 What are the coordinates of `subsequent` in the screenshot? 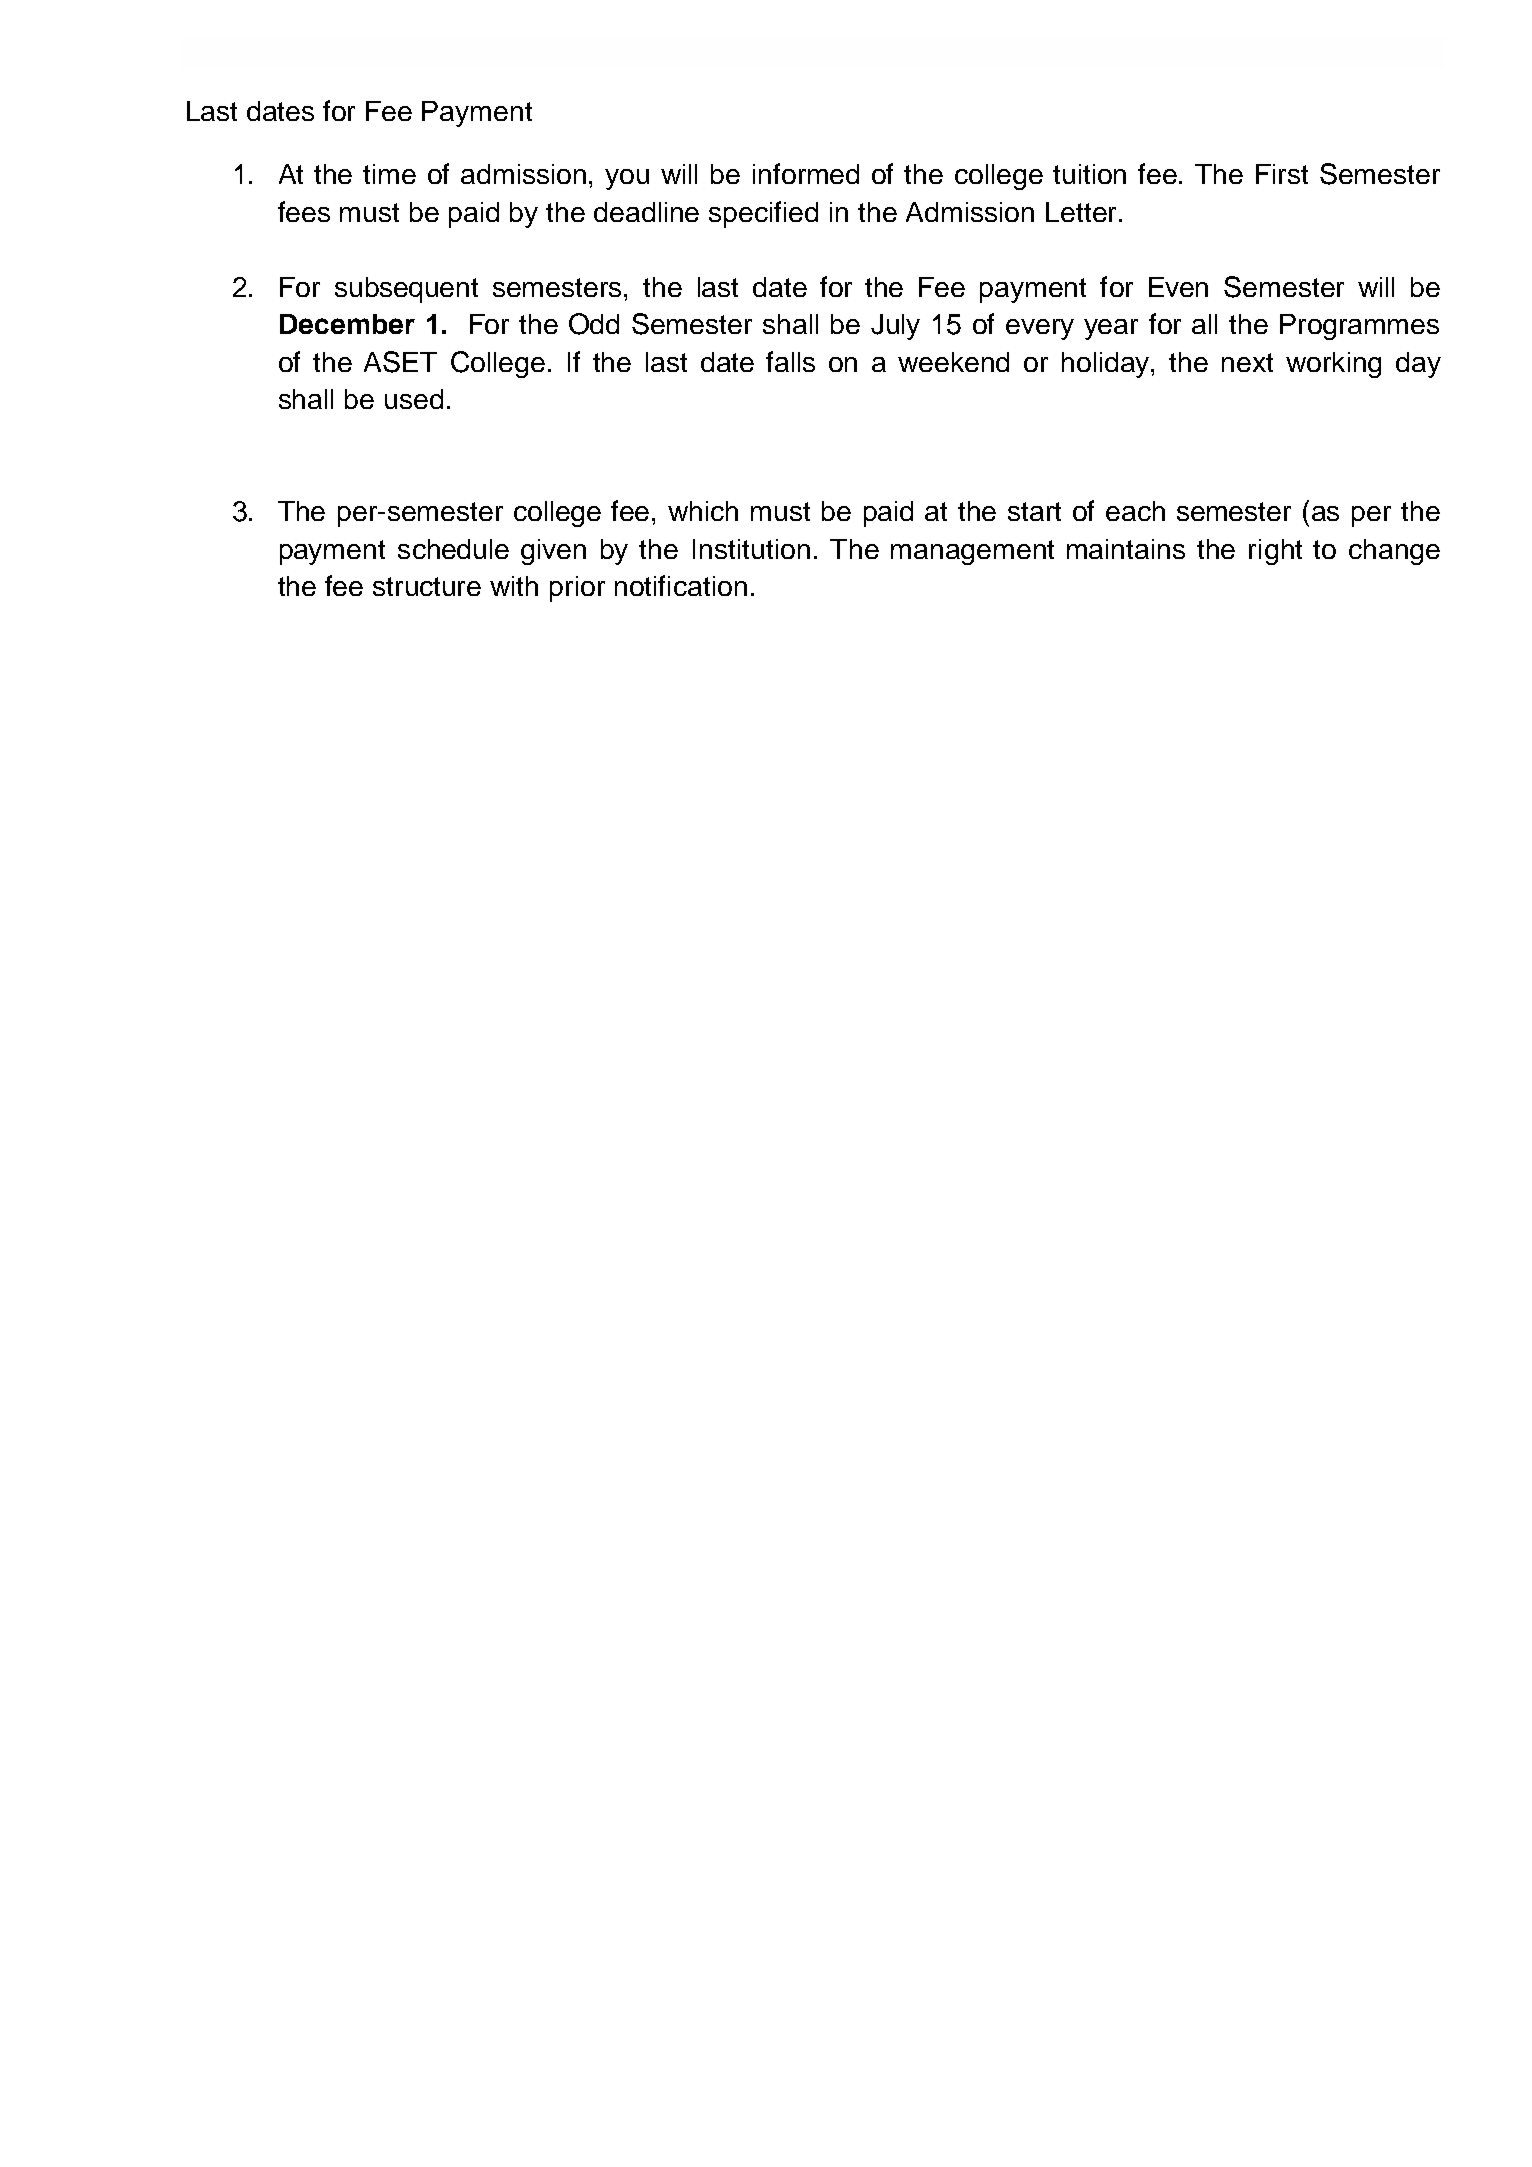 It's located at (406, 290).
